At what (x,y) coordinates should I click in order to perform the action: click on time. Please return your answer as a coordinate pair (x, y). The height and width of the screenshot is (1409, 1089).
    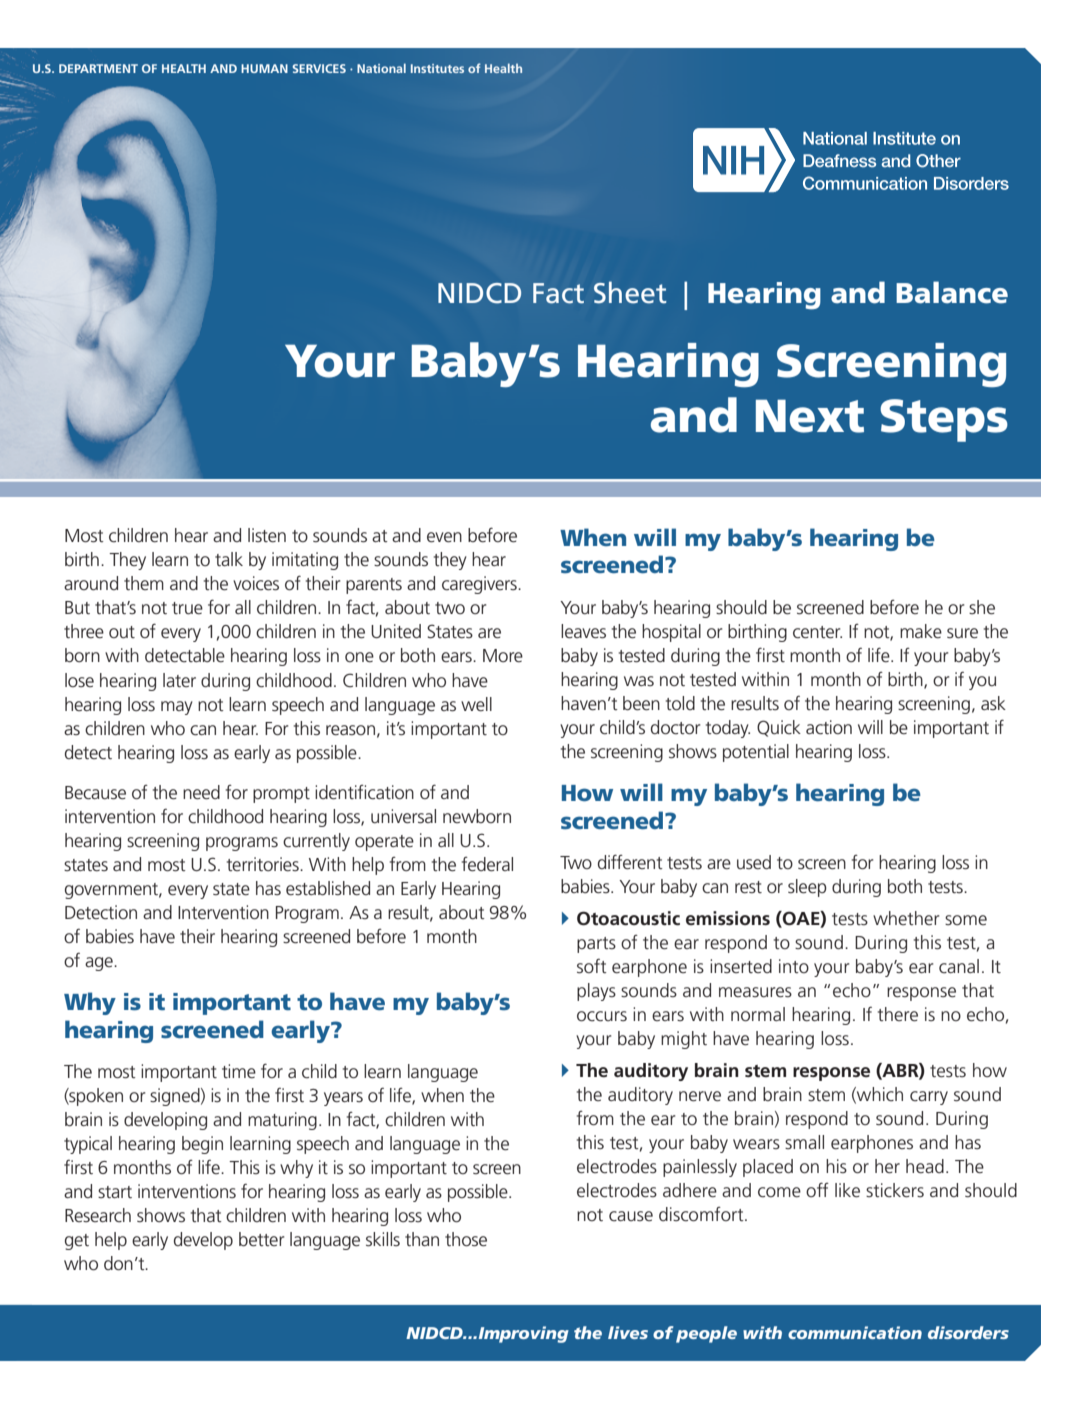
    Looking at the image, I should click on (239, 1071).
